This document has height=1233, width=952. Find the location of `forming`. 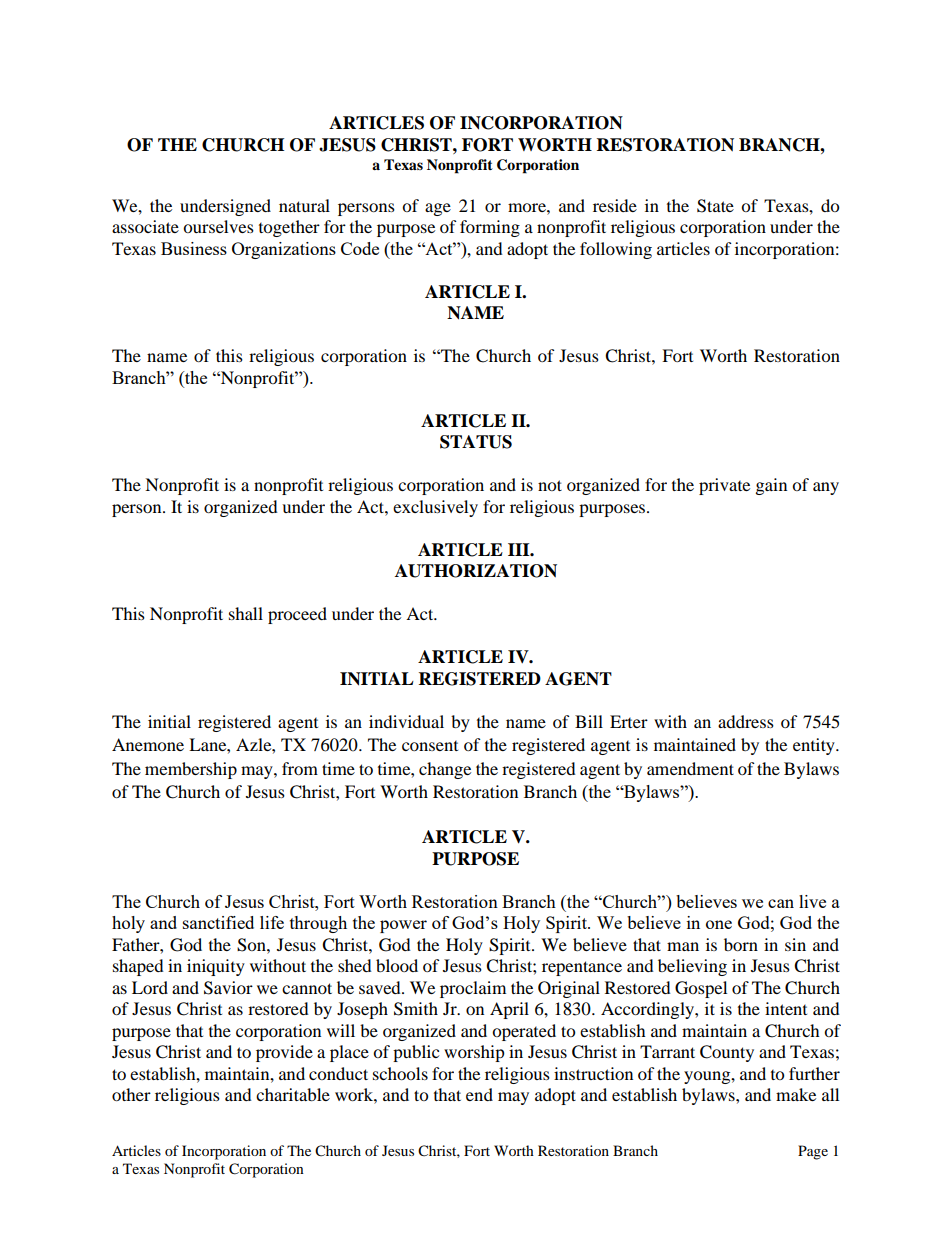

forming is located at coordinates (490, 228).
